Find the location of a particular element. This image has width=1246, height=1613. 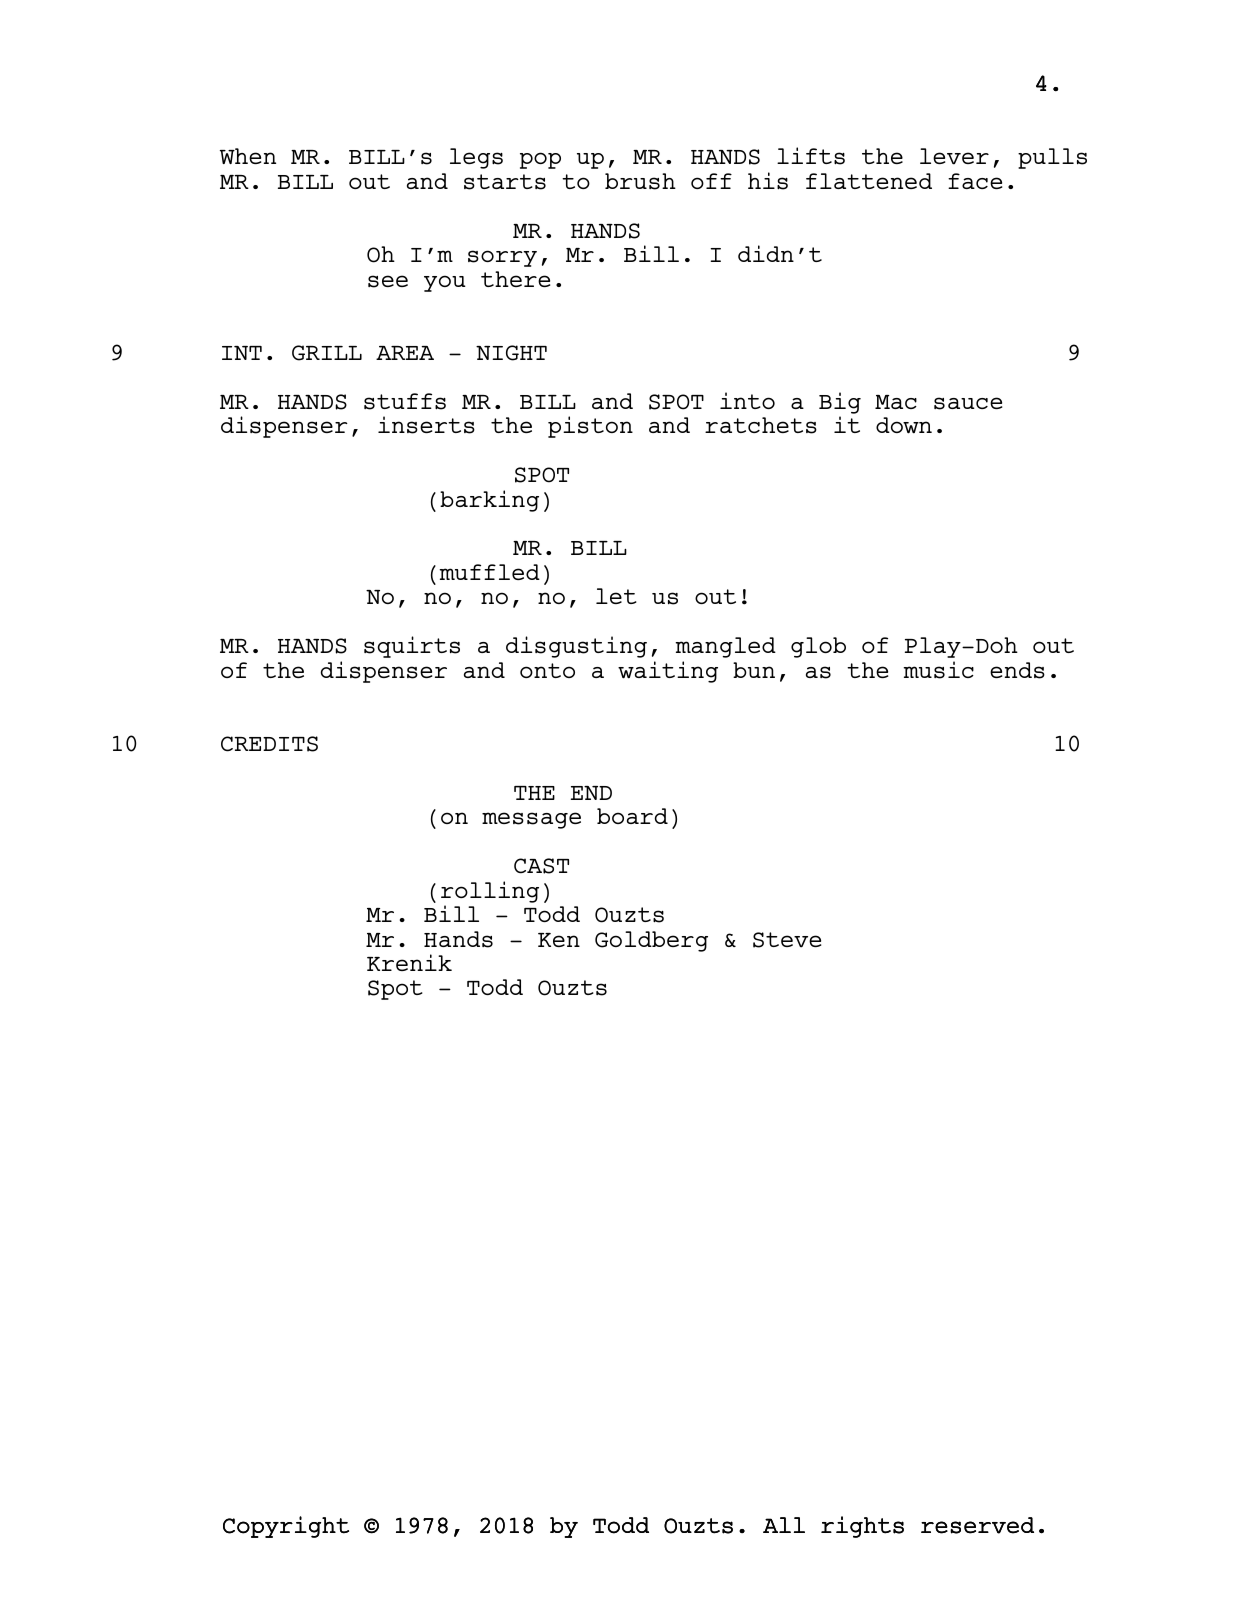

sauce is located at coordinates (968, 403).
